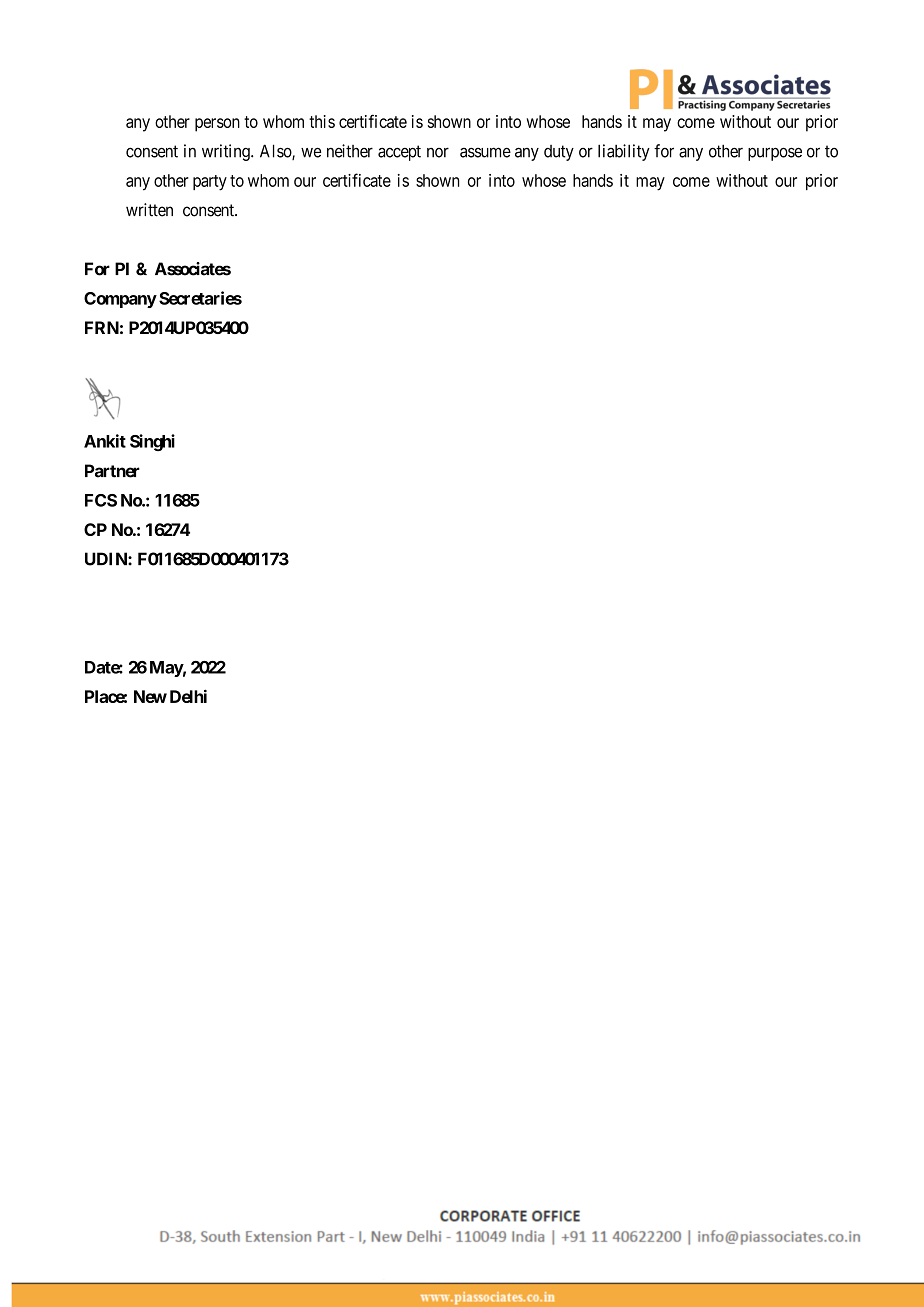 This page has width=924, height=1307. Describe the element at coordinates (217, 125) in the page. I see `person` at that location.
